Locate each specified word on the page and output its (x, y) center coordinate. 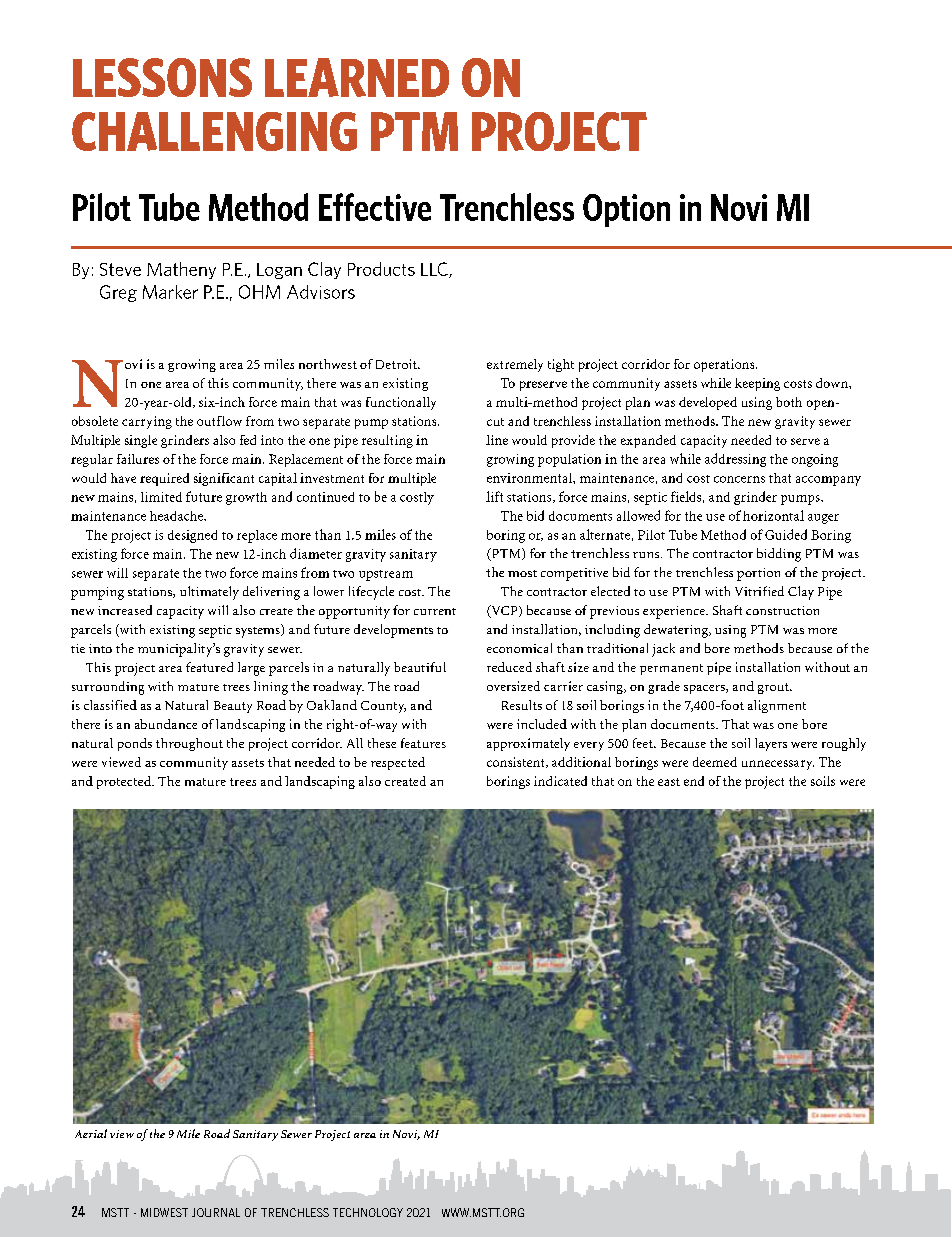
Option (626, 210)
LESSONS (162, 77)
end (694, 781)
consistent (517, 762)
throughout (189, 744)
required (164, 479)
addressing (735, 460)
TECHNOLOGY (368, 1212)
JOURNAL (216, 1212)
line (497, 440)
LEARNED (357, 77)
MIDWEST (164, 1212)
